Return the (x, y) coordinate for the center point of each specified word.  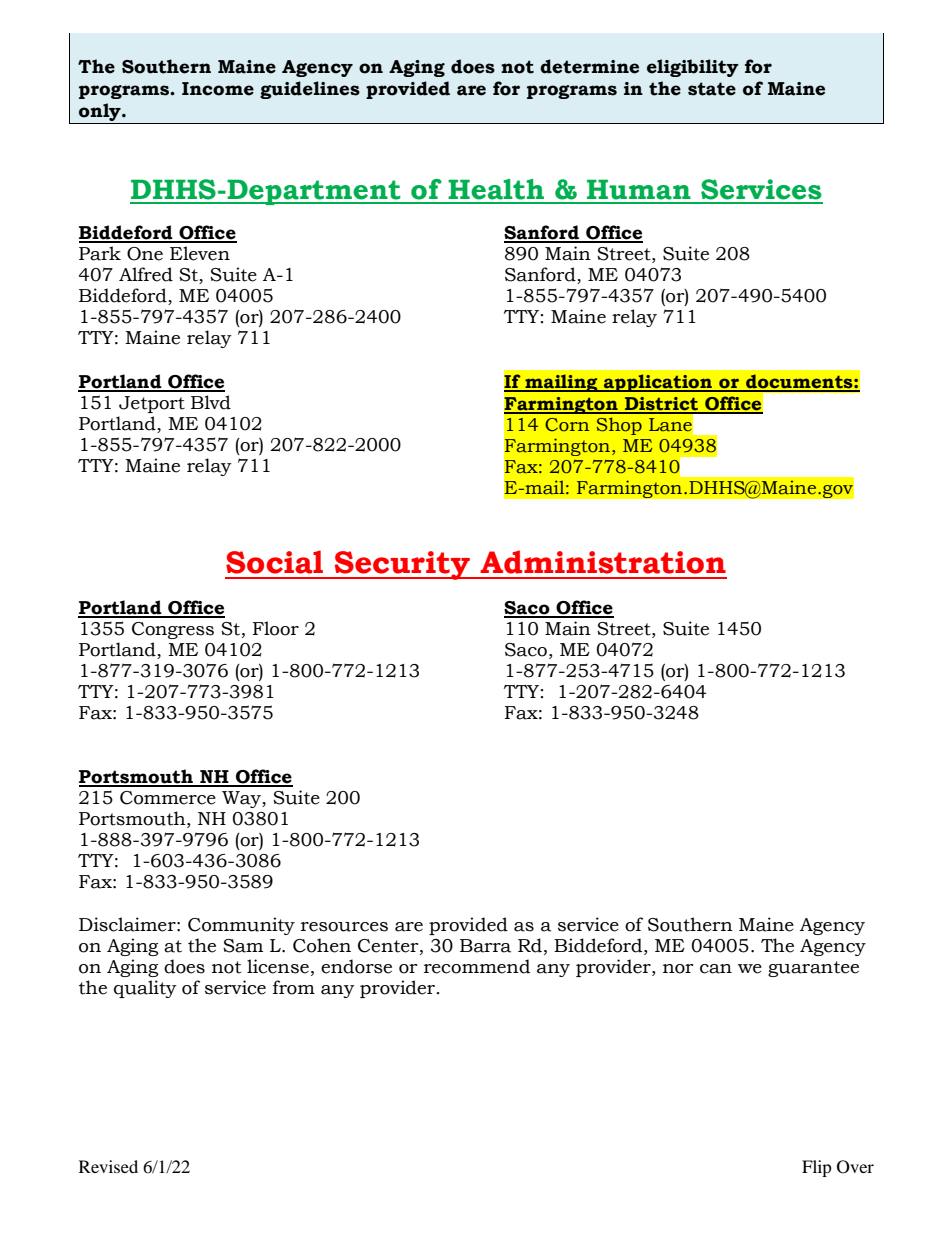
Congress (173, 630)
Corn (567, 425)
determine (589, 66)
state (712, 89)
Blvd (211, 402)
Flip (817, 1168)
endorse (356, 966)
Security (402, 565)
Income (218, 89)
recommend (477, 966)
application (658, 383)
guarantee (813, 969)
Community (241, 926)
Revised (108, 1166)
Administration (603, 562)
